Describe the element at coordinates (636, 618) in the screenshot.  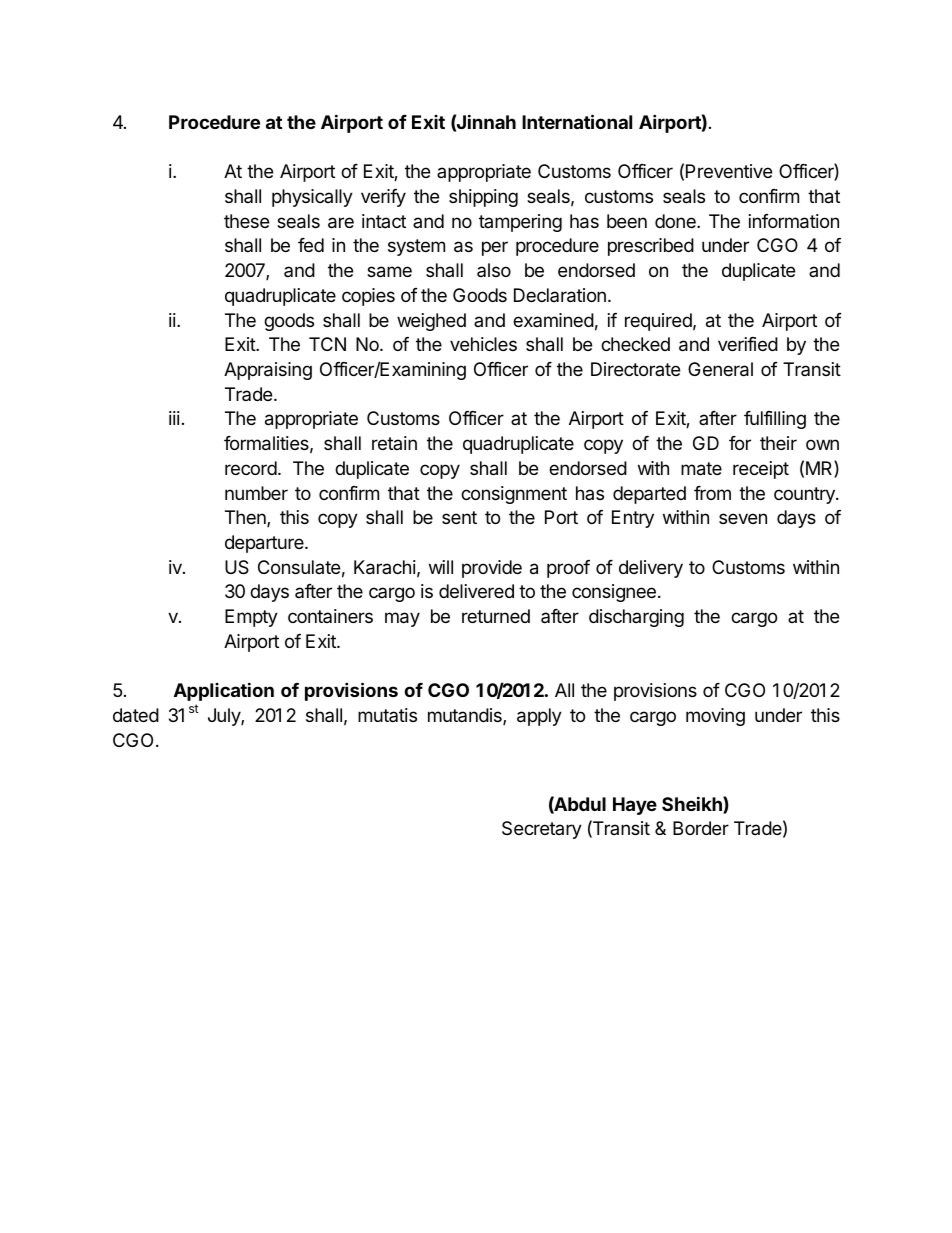
I see `discharging` at that location.
